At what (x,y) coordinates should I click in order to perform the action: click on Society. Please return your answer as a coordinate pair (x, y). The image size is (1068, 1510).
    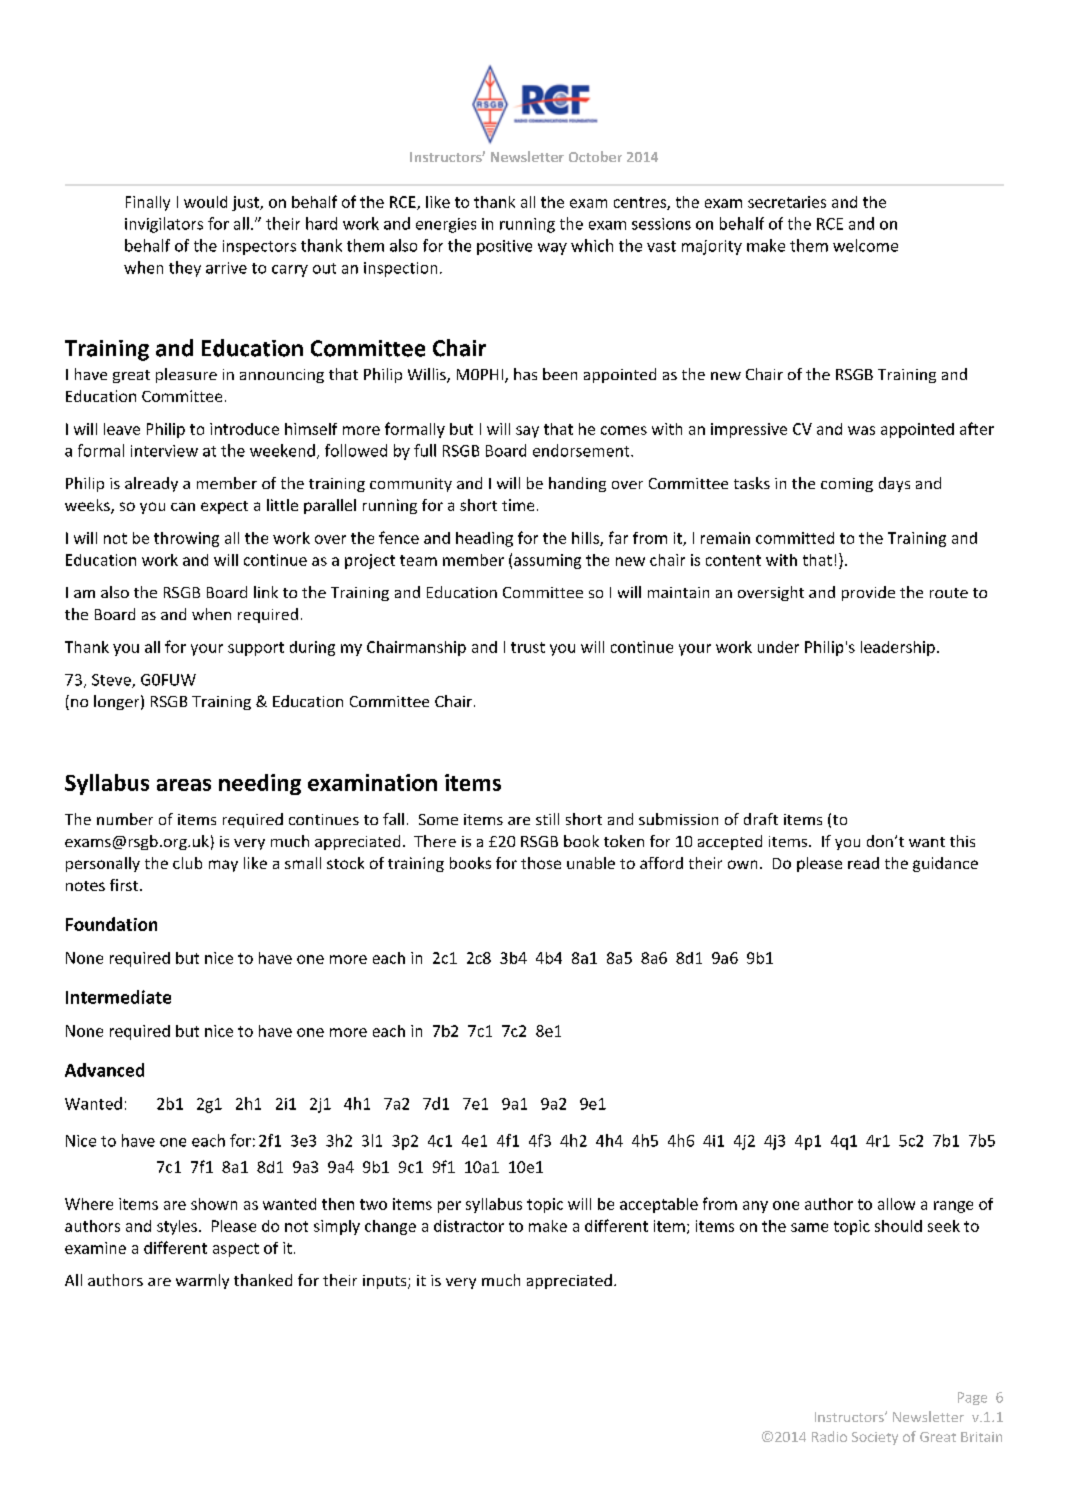
    Looking at the image, I should click on (875, 1438).
